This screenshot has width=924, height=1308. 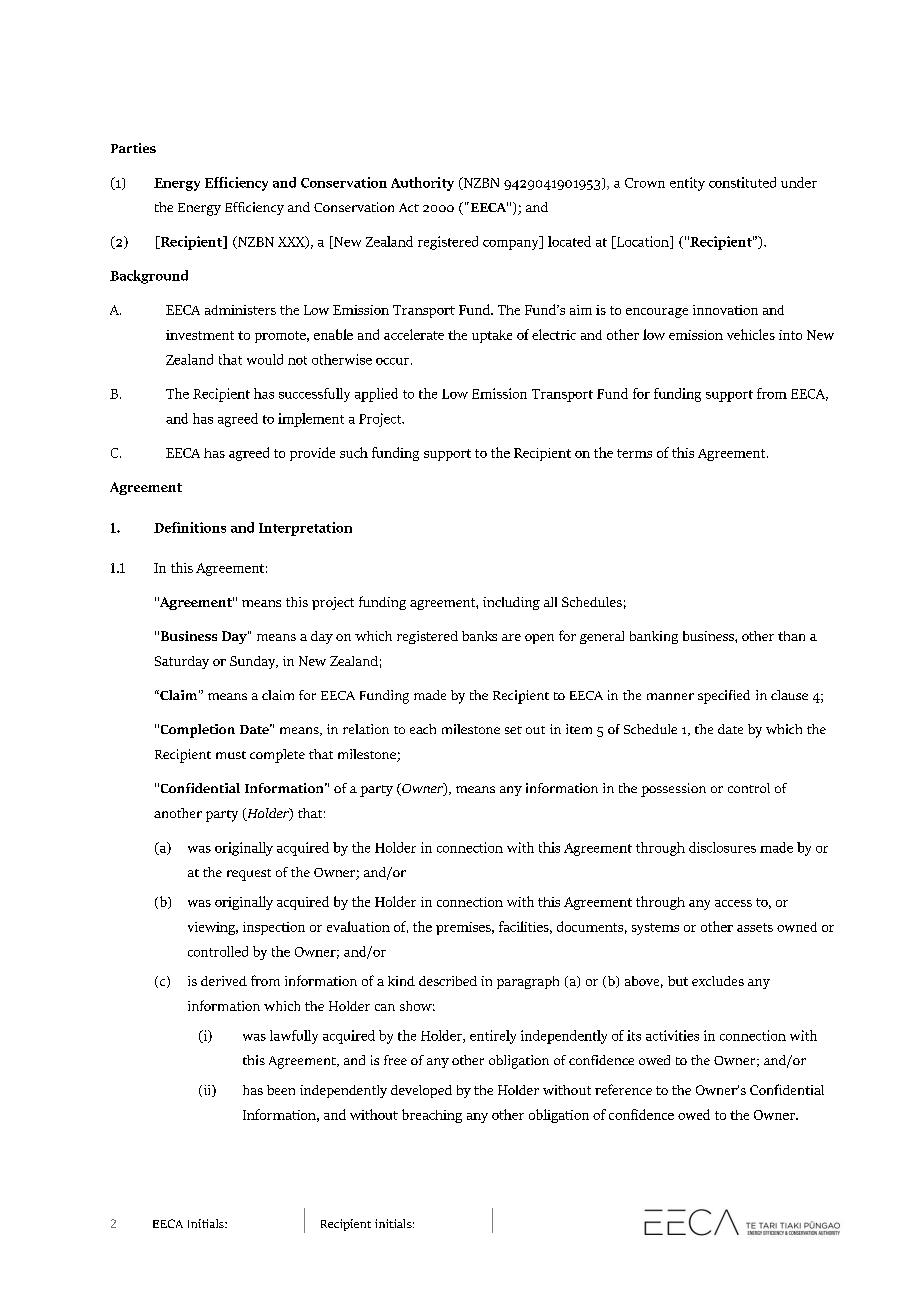 I want to click on entirely, so click(x=493, y=1037).
